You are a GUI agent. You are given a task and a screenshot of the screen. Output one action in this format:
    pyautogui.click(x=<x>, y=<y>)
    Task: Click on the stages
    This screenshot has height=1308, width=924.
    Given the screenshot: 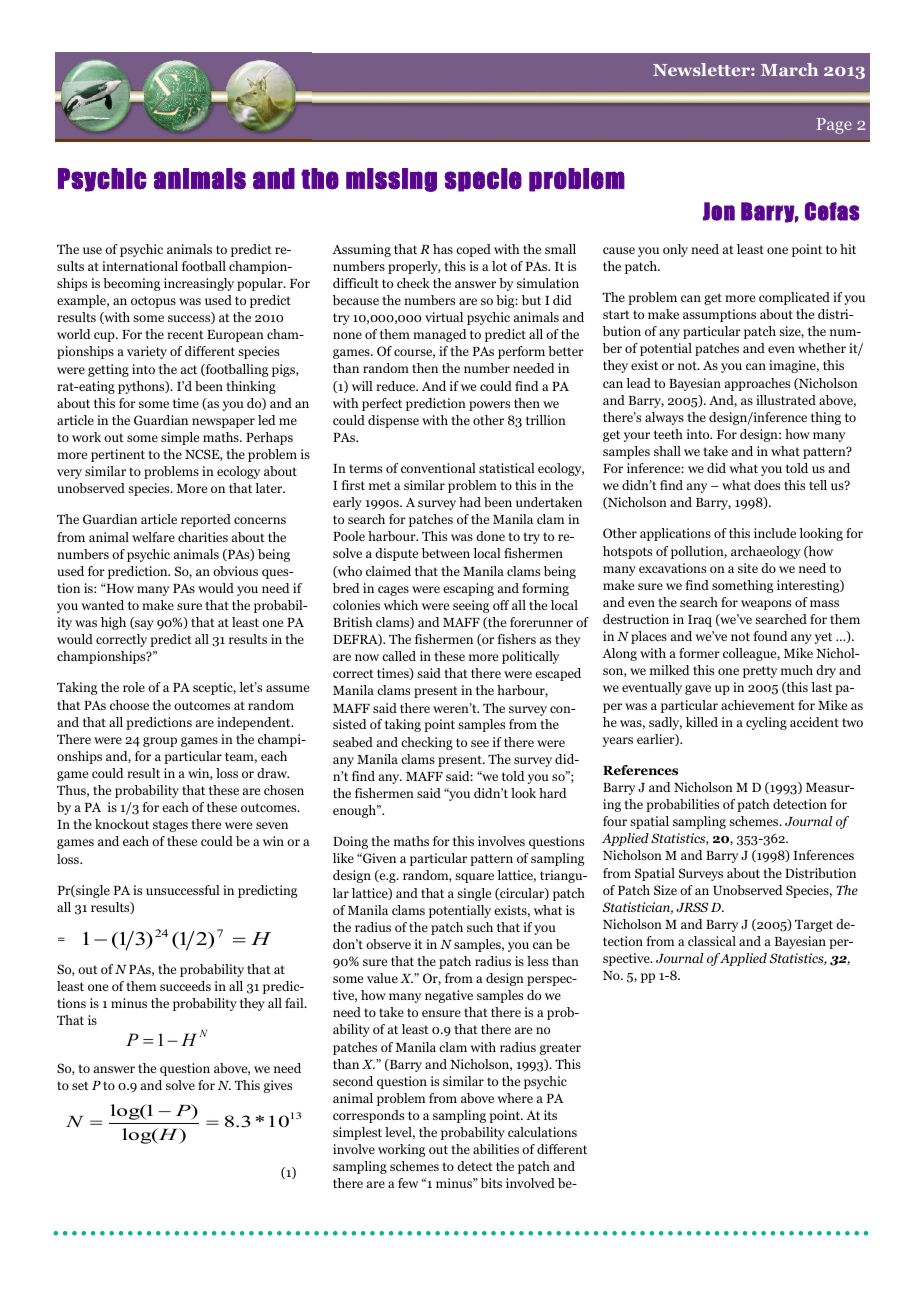 What is the action you would take?
    pyautogui.click(x=170, y=826)
